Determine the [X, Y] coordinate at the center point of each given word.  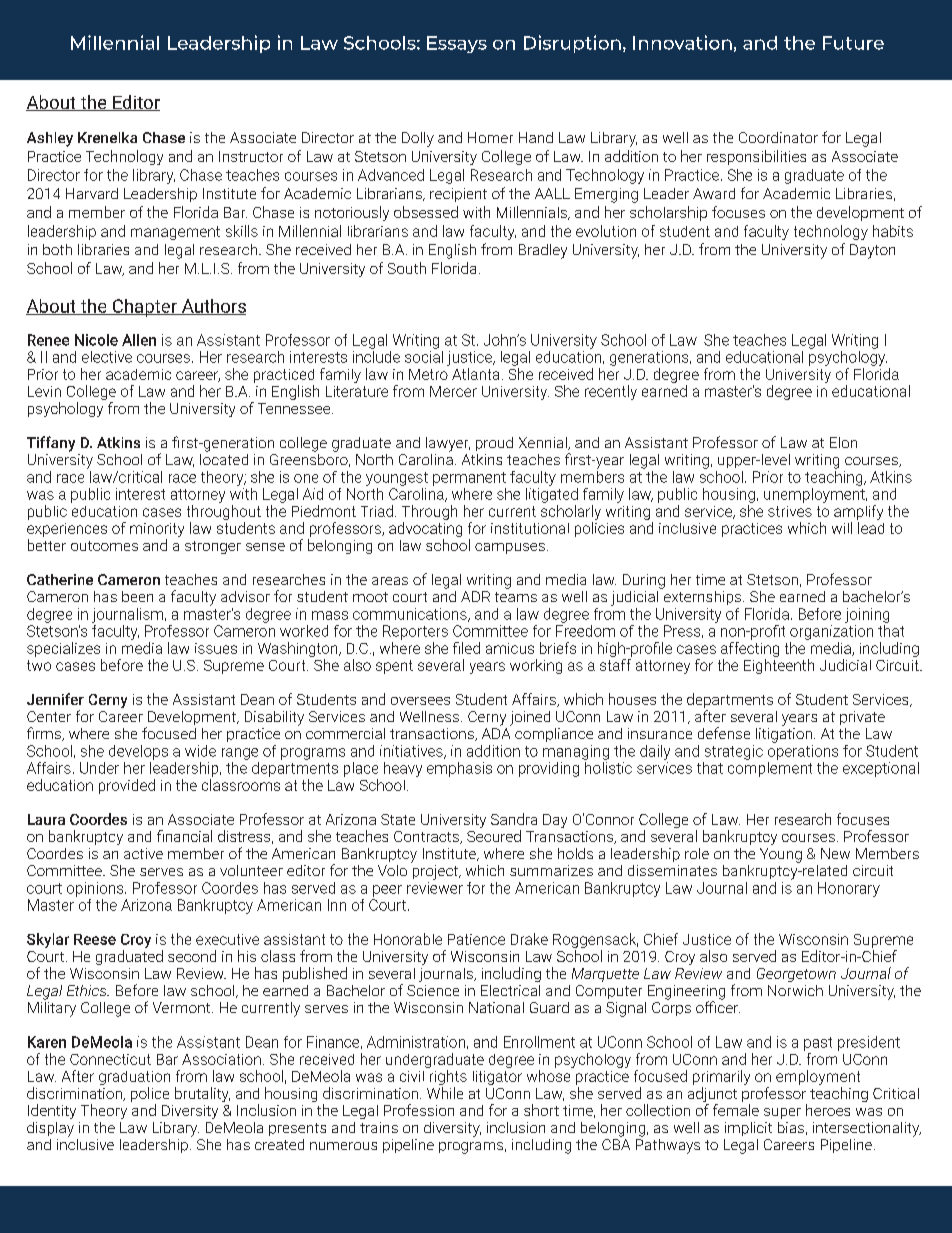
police [150, 1094]
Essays [457, 44]
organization [831, 632]
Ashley [50, 139]
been [137, 596]
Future [853, 43]
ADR [475, 596]
